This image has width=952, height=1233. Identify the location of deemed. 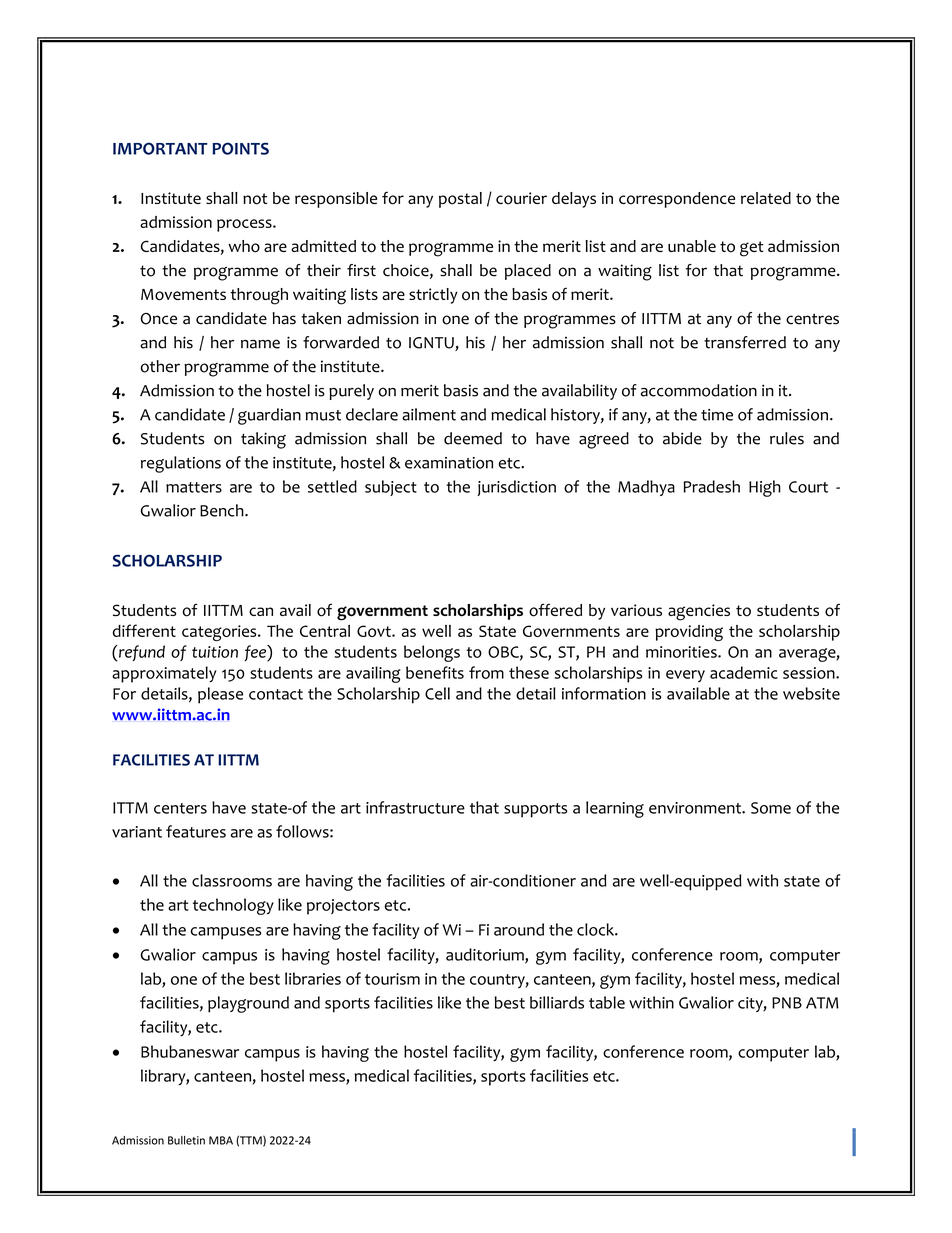
(473, 438).
